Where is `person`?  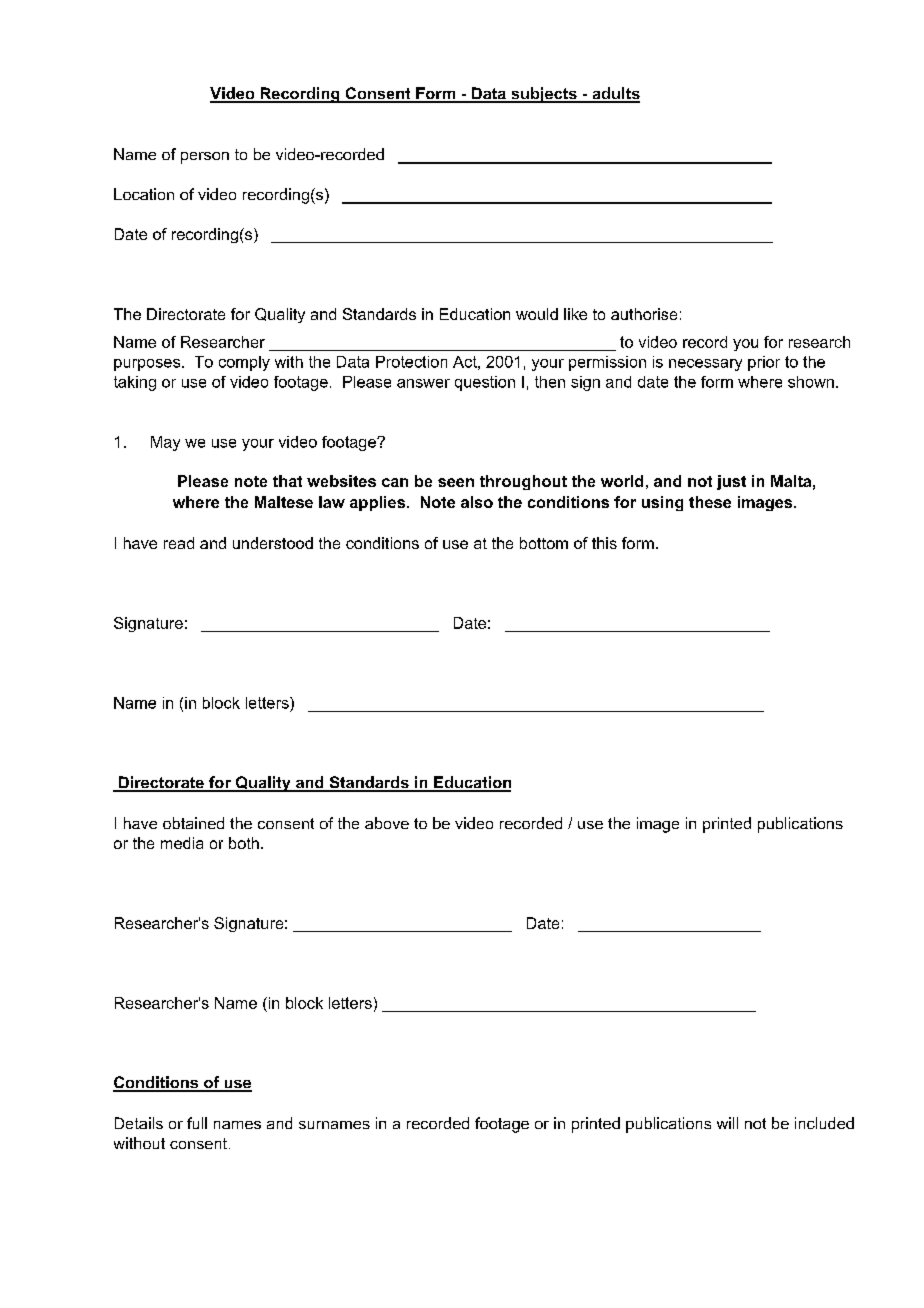
person is located at coordinates (205, 158).
